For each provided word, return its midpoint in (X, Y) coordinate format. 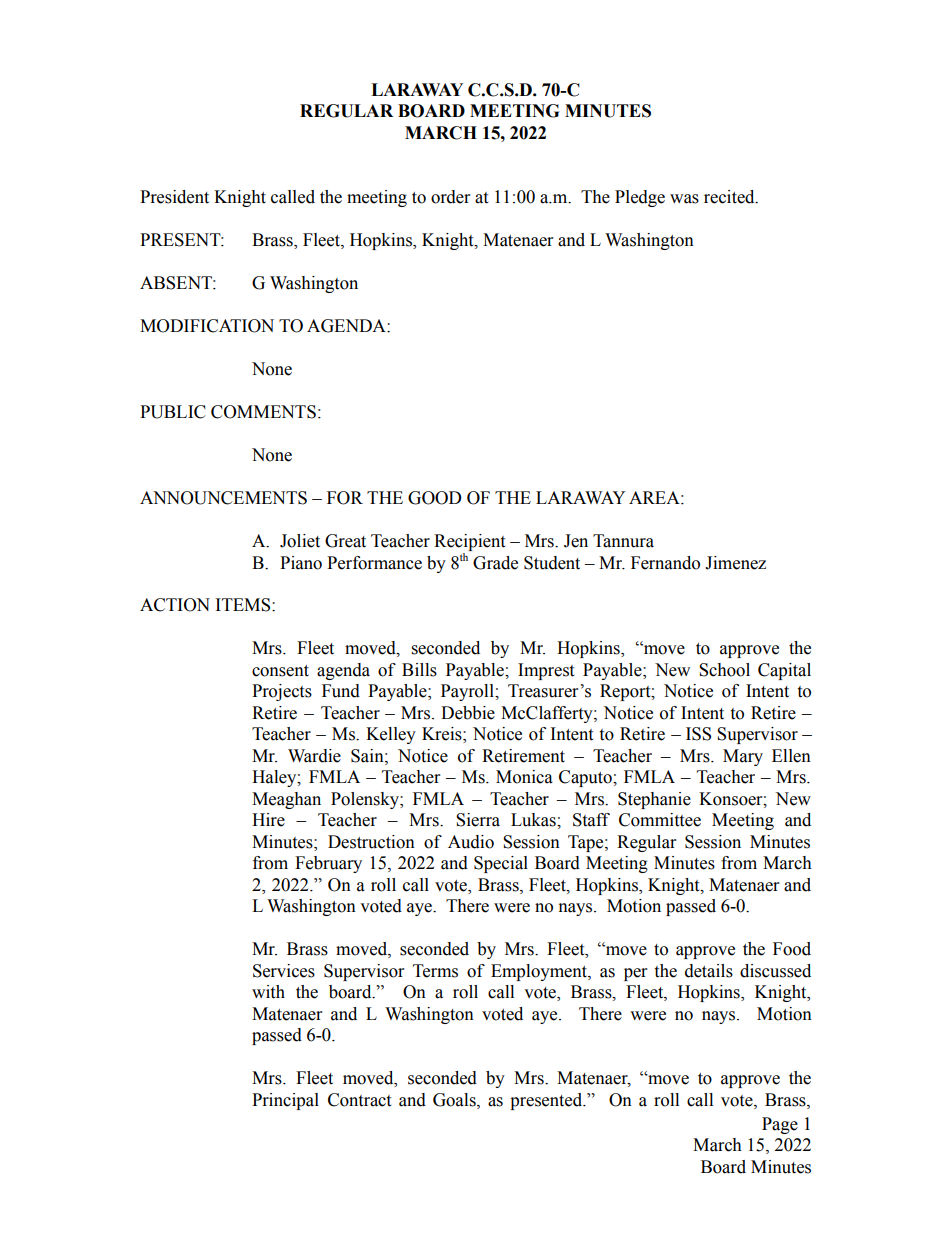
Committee (660, 820)
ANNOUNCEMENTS (223, 498)
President (174, 197)
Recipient (469, 542)
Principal (285, 1101)
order (450, 197)
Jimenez (735, 563)
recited (730, 197)
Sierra (478, 820)
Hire (268, 820)
